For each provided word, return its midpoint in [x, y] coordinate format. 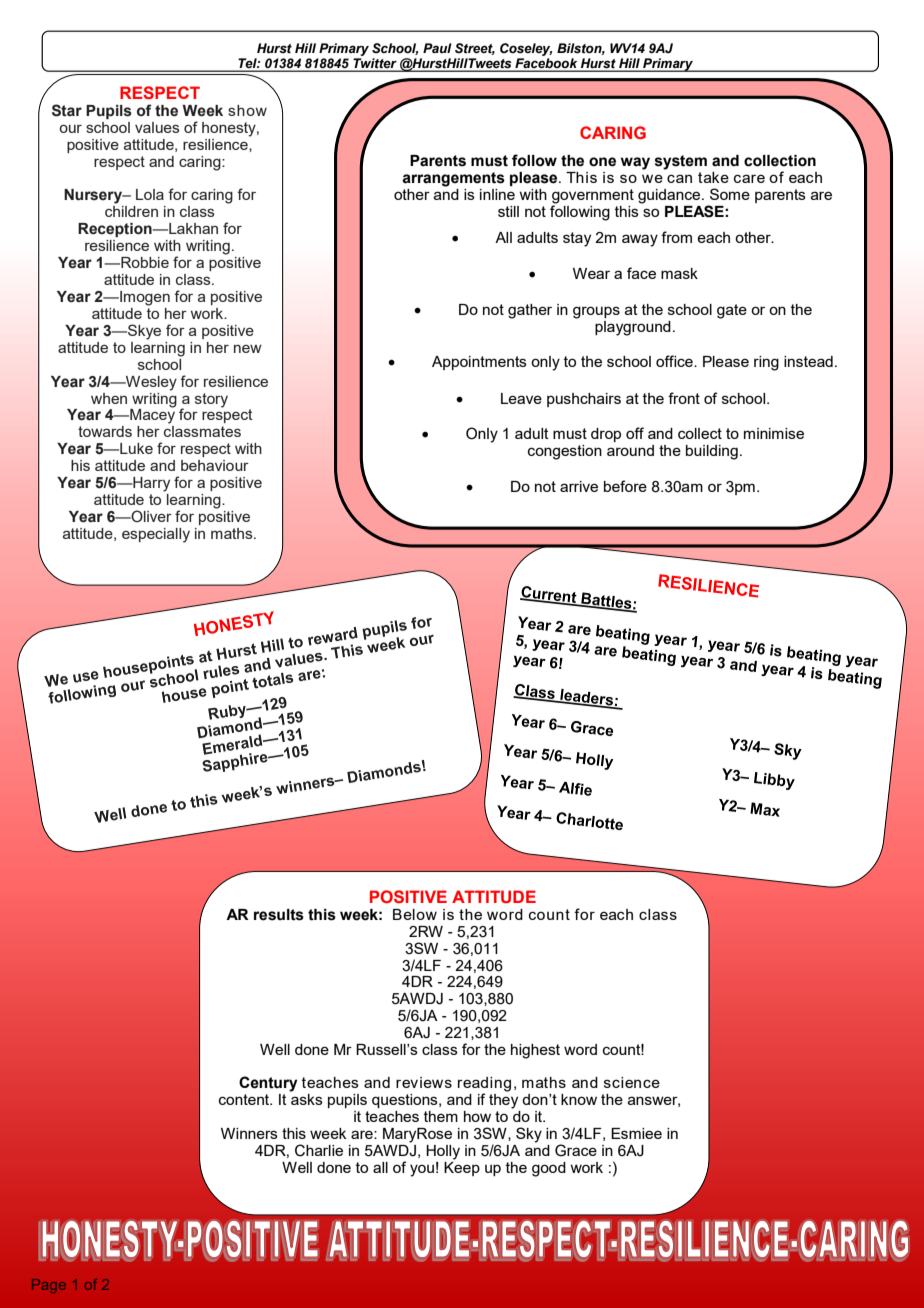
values [157, 127]
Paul [437, 48]
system [681, 162]
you [422, 1170]
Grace [576, 1150]
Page [49, 1286]
